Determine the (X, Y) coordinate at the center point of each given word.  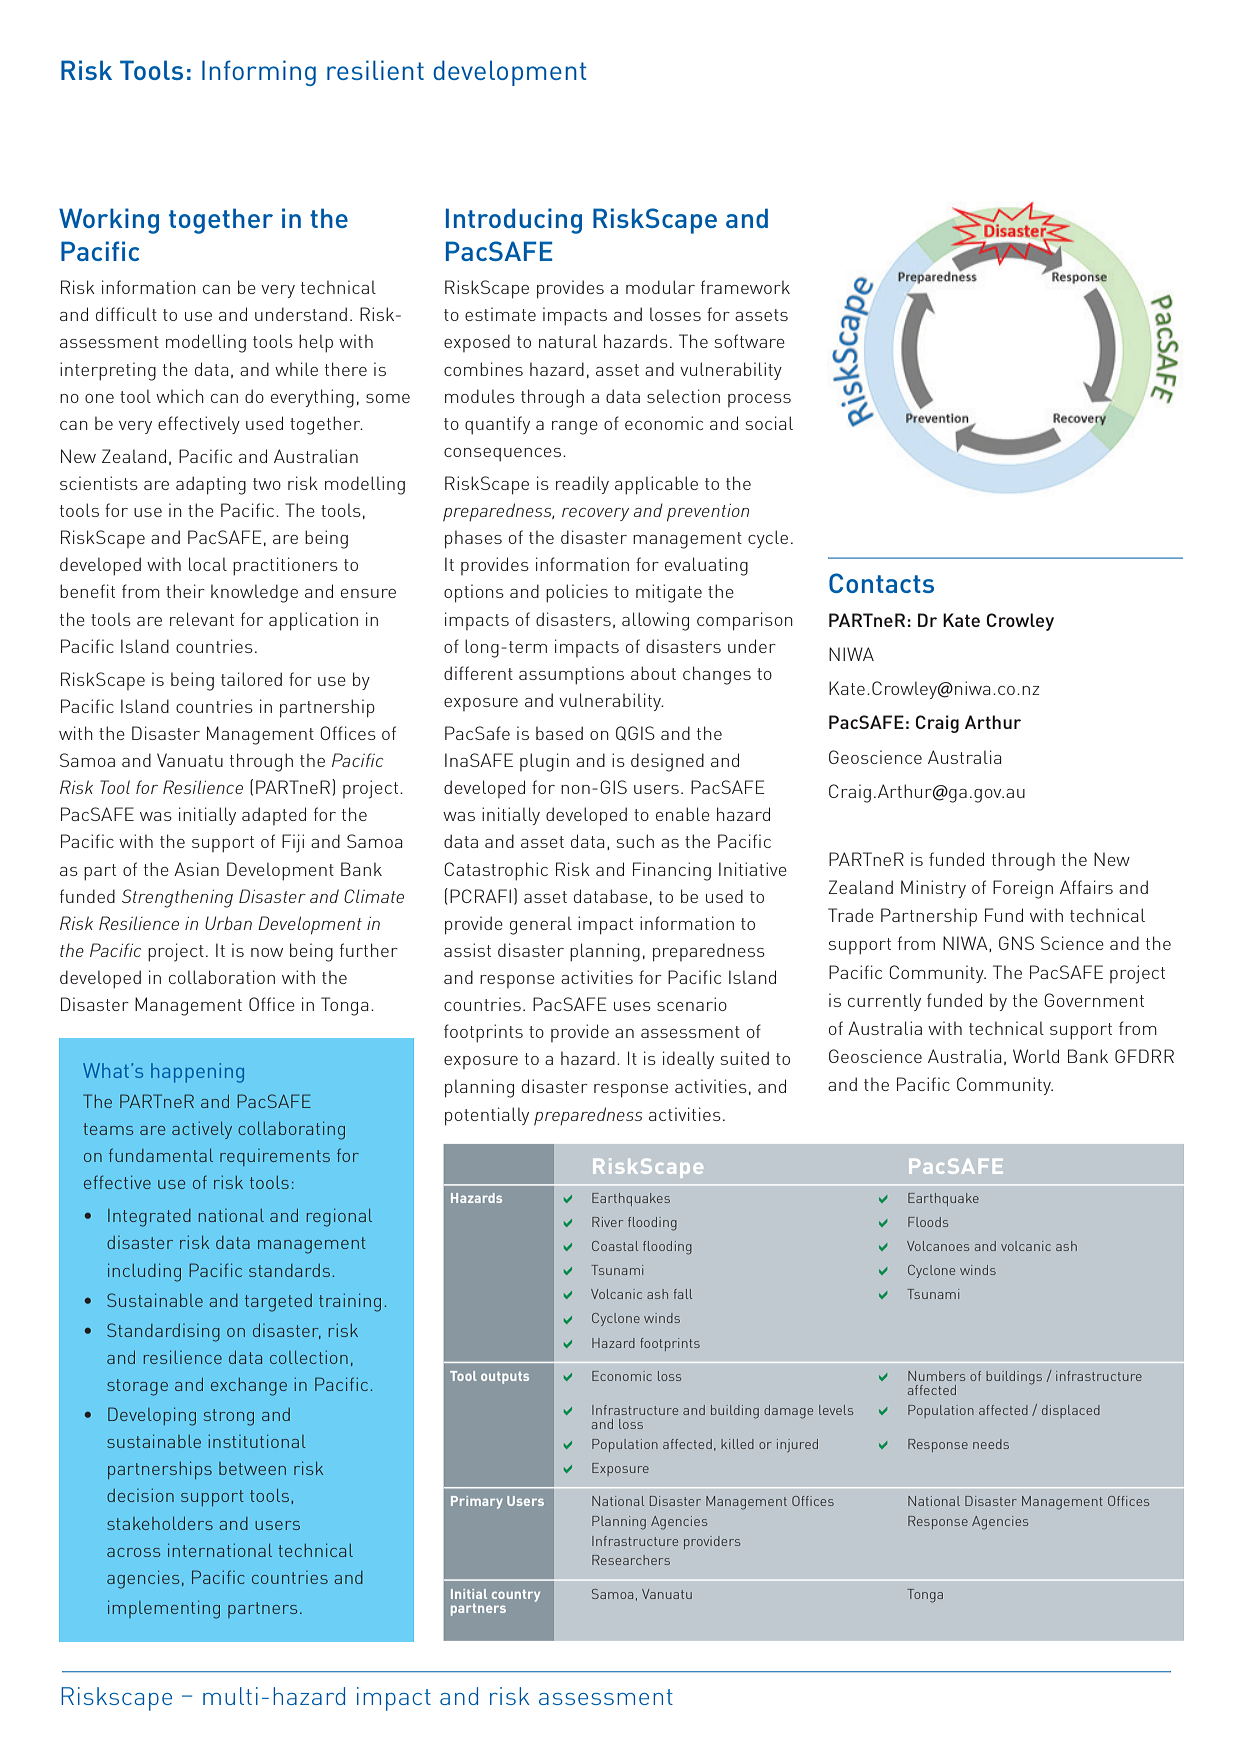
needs (991, 1444)
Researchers (631, 1560)
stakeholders (160, 1523)
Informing (259, 73)
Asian (196, 869)
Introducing (514, 221)
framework (745, 287)
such (635, 841)
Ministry (933, 889)
